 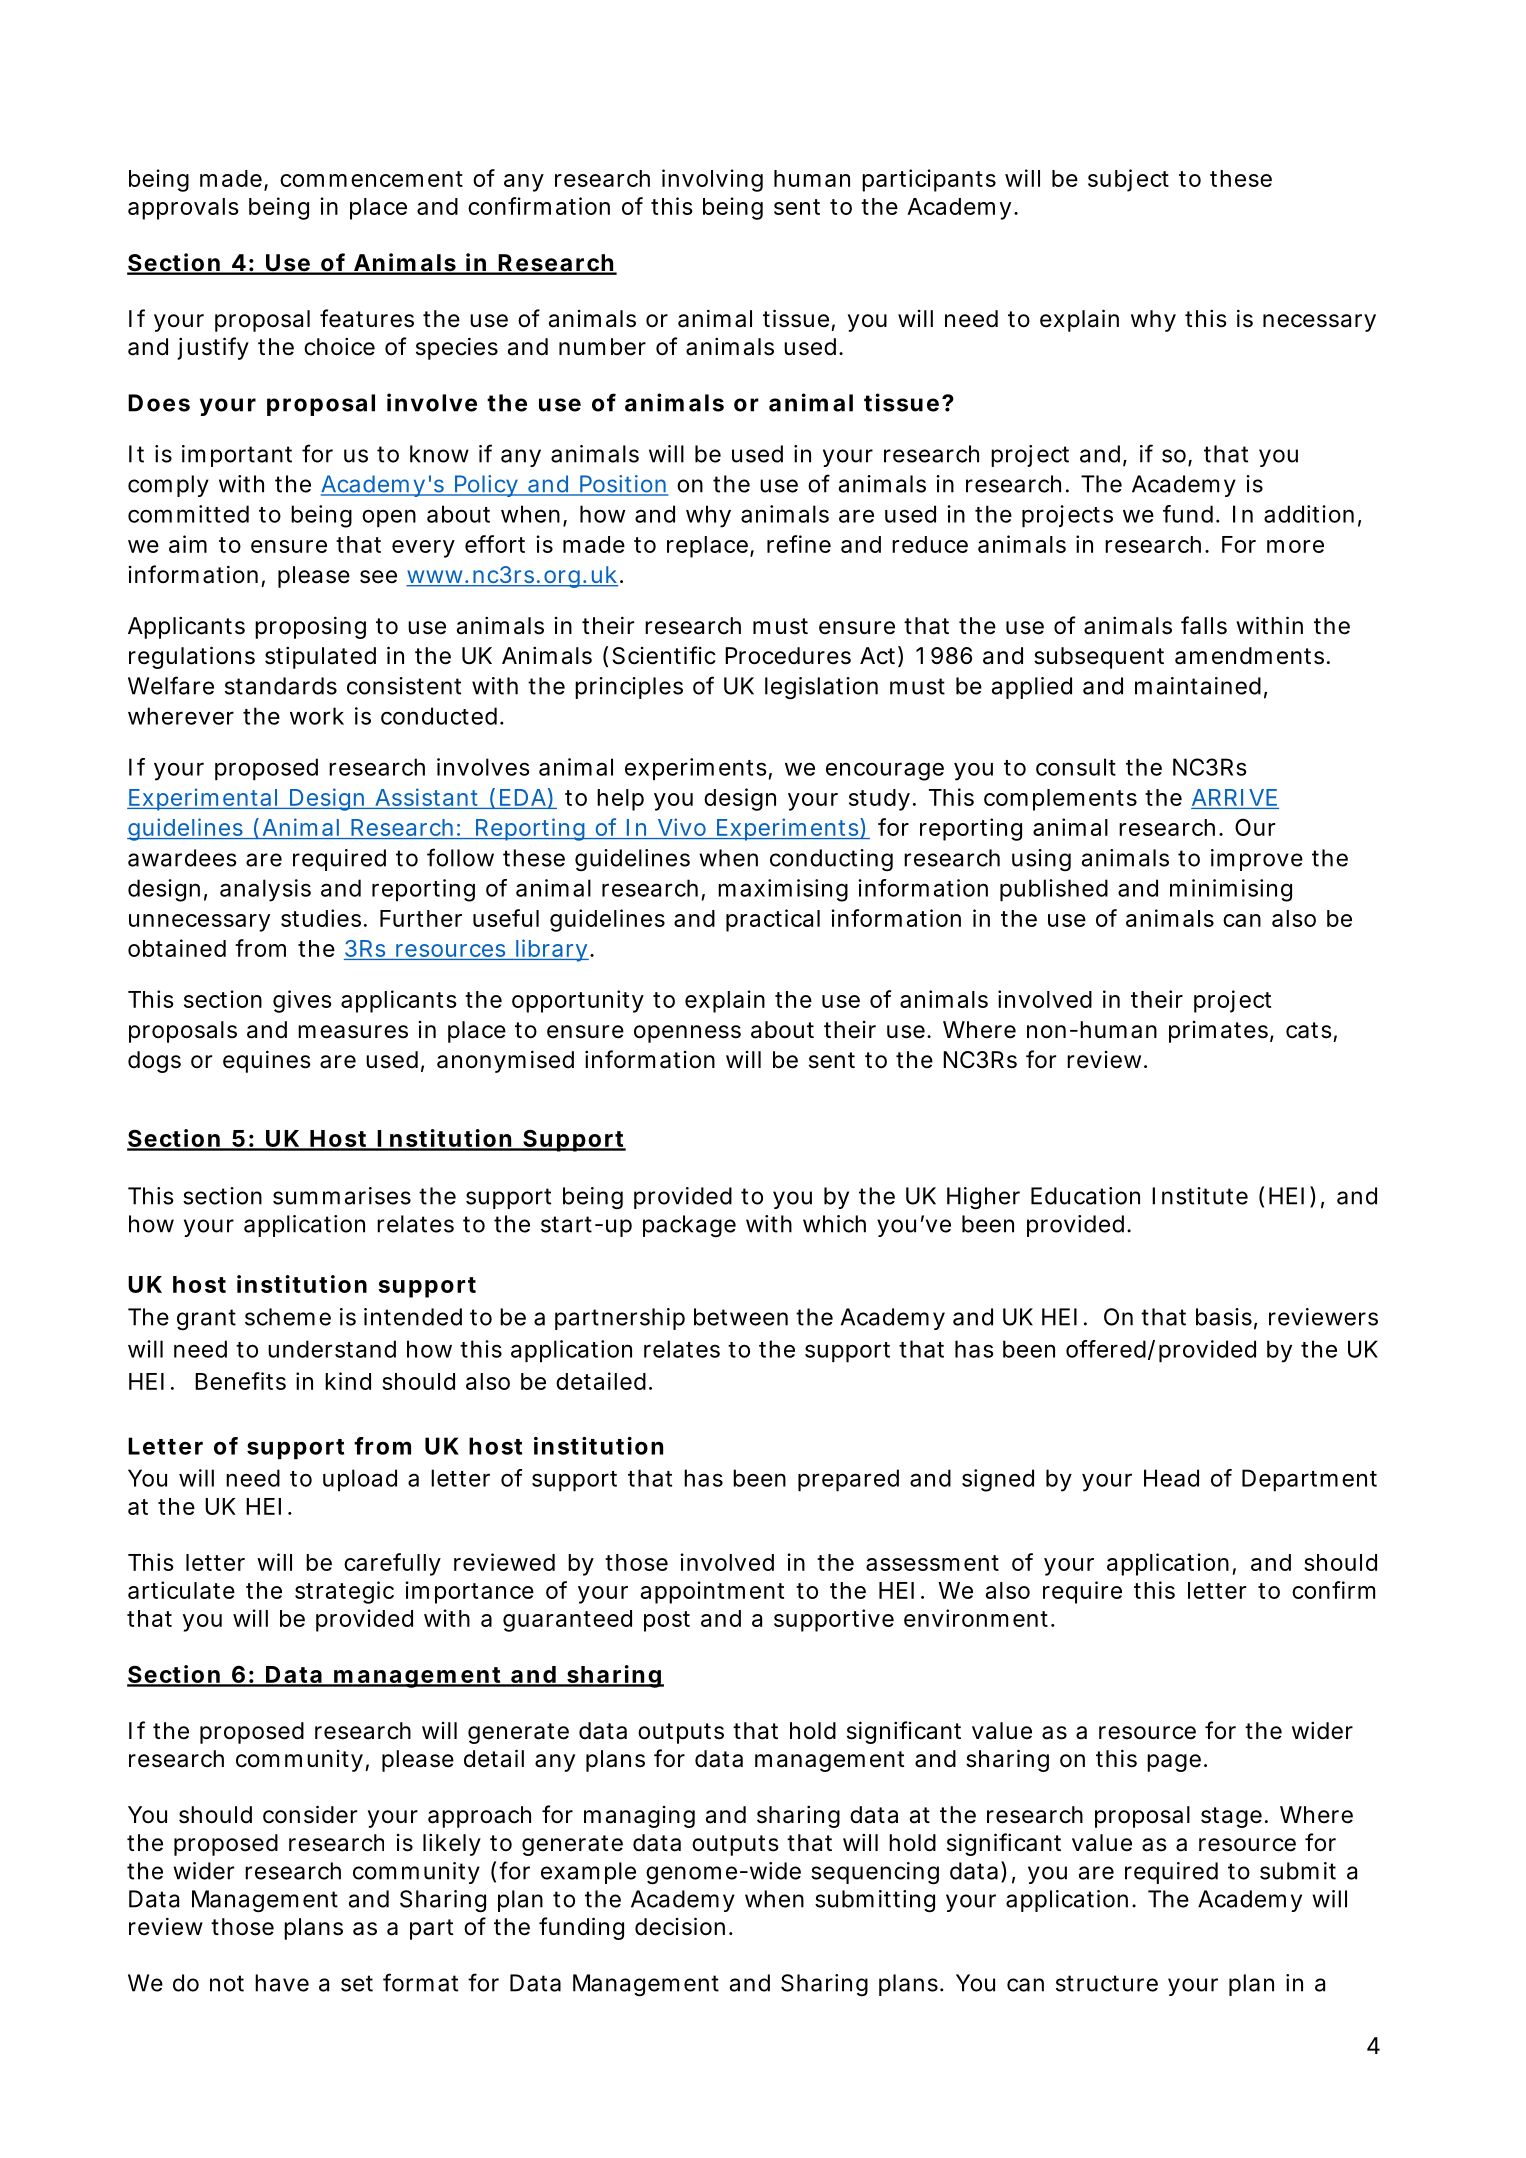 I want to click on opportunity, so click(x=578, y=1001).
